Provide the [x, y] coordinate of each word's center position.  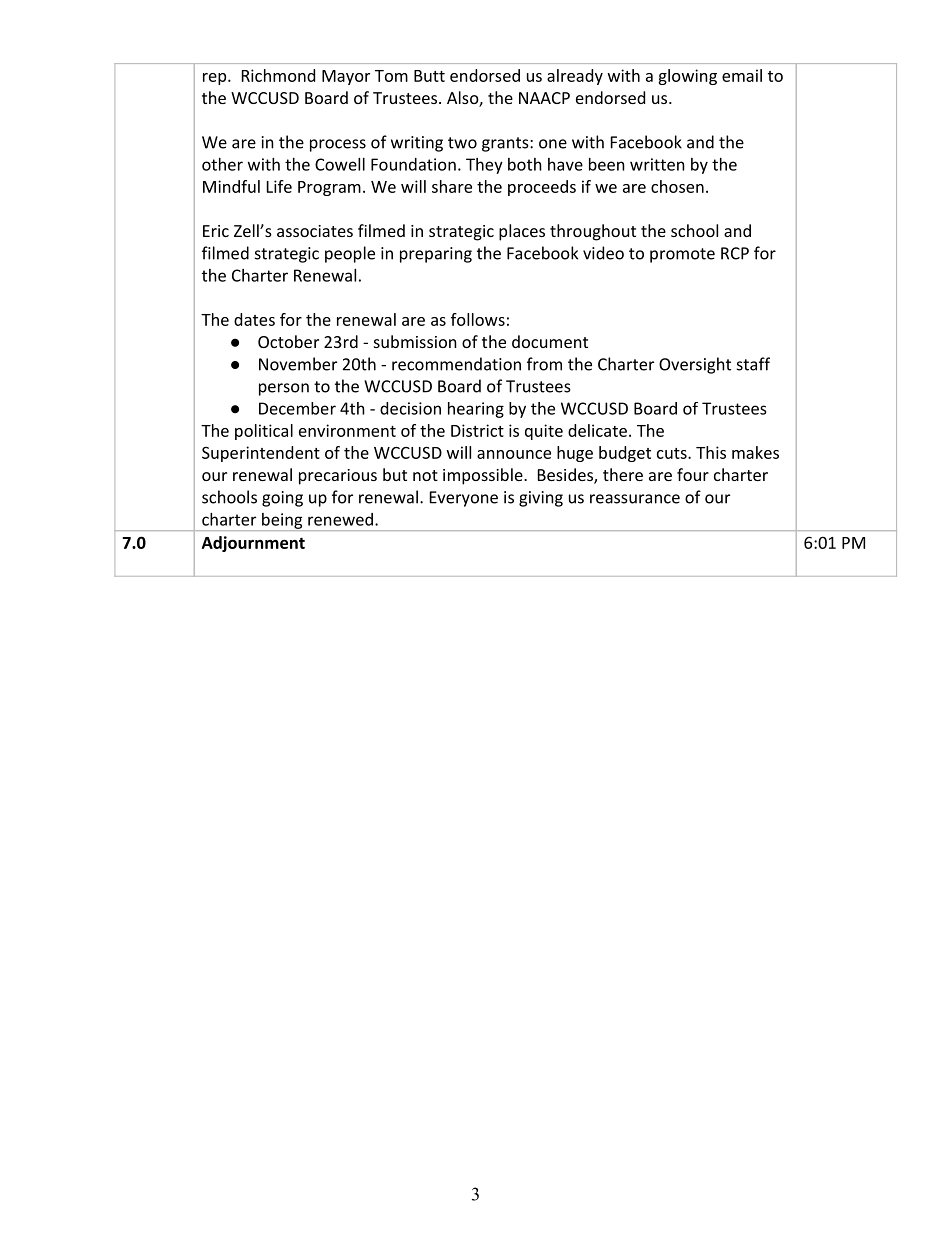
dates [254, 319]
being [282, 522]
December [297, 408]
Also [463, 99]
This [711, 452]
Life [279, 186]
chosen [677, 186]
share [452, 186]
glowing [687, 77]
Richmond [278, 75]
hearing [476, 410]
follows [478, 319]
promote [682, 255]
